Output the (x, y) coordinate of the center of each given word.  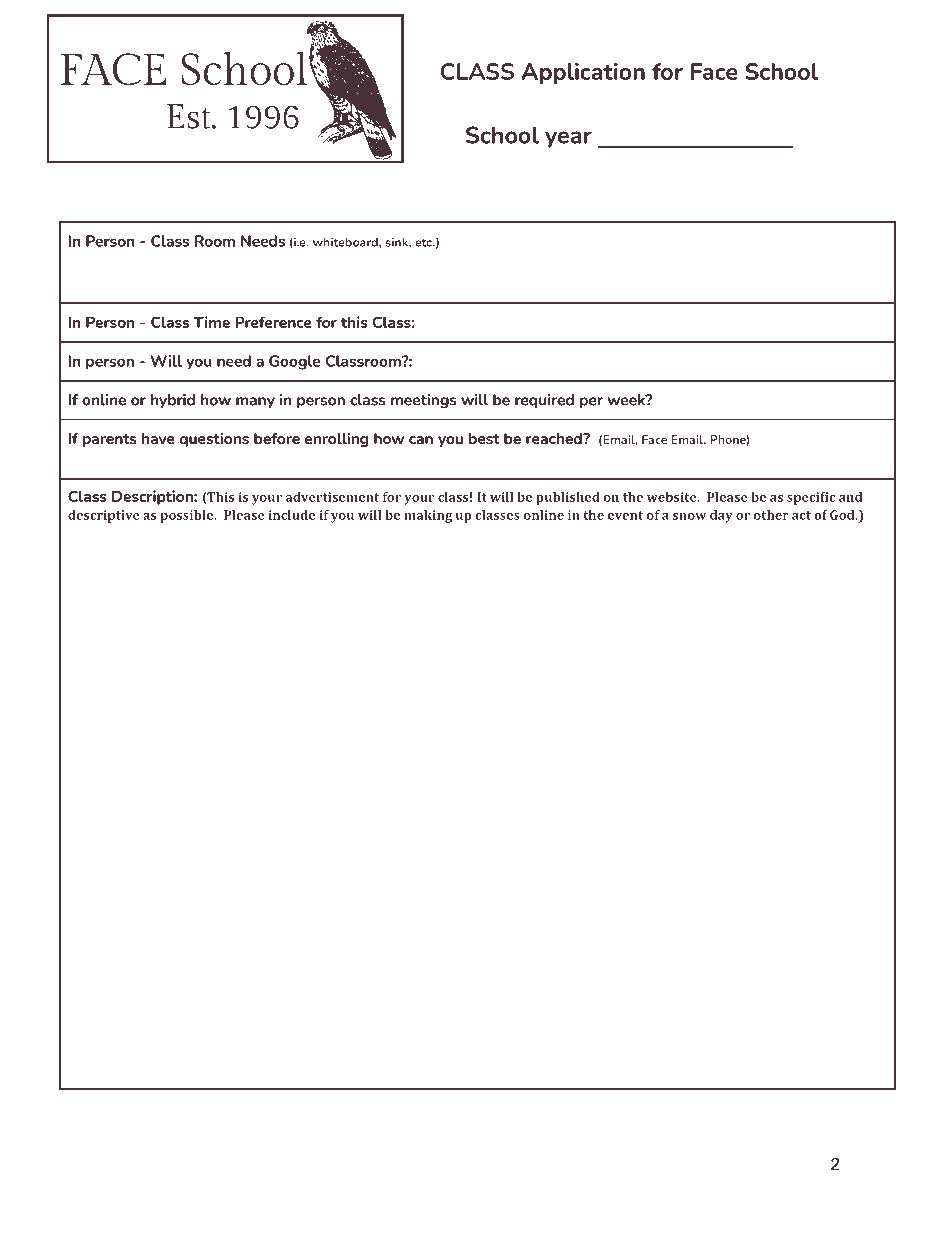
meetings (424, 401)
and (850, 497)
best (484, 438)
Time (211, 322)
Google (294, 362)
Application (583, 73)
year (568, 139)
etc (425, 242)
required (544, 401)
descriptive (104, 516)
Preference (273, 322)
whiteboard (346, 242)
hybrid (173, 401)
